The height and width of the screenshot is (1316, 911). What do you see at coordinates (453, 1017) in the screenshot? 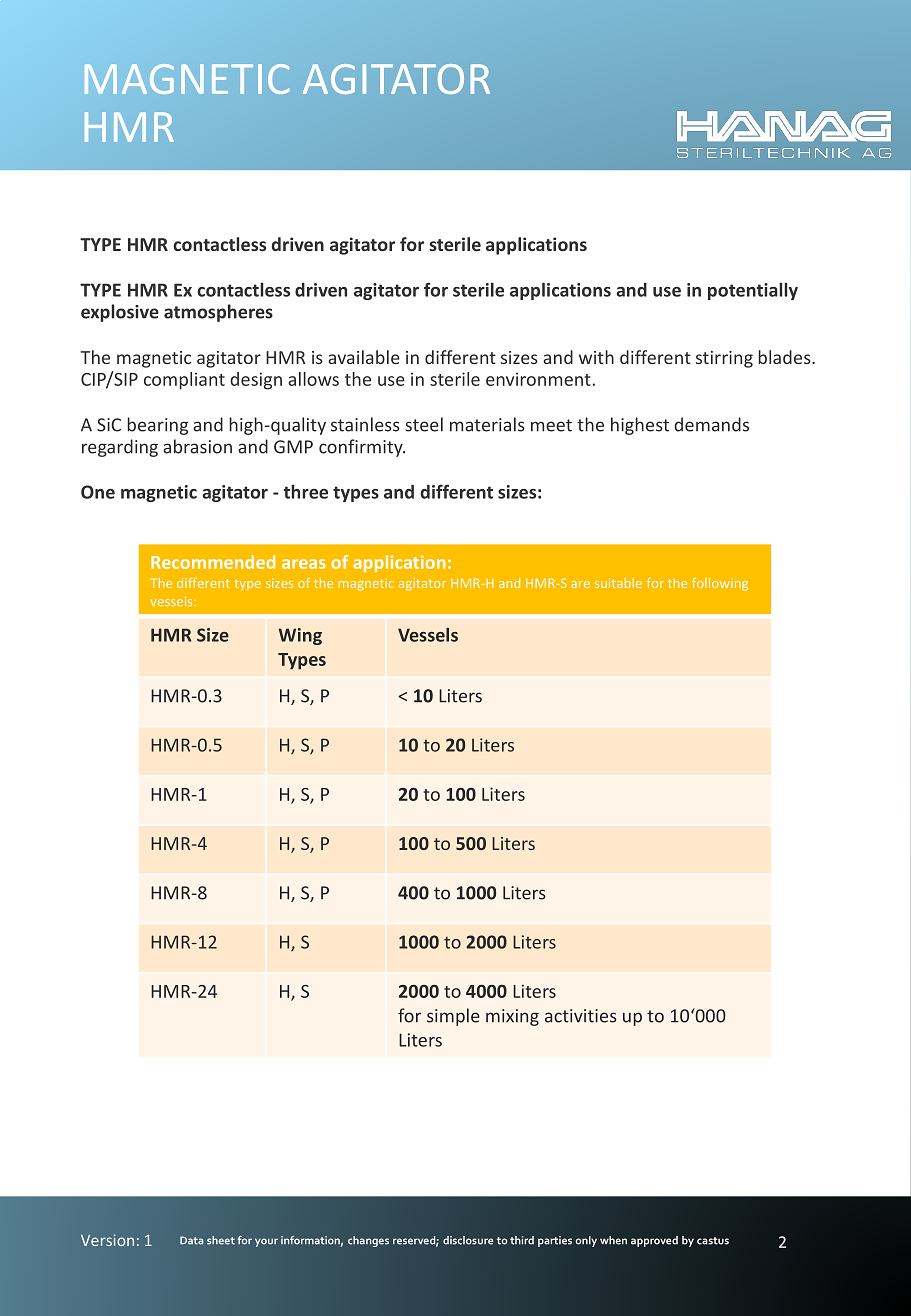
I see `simple` at bounding box center [453, 1017].
